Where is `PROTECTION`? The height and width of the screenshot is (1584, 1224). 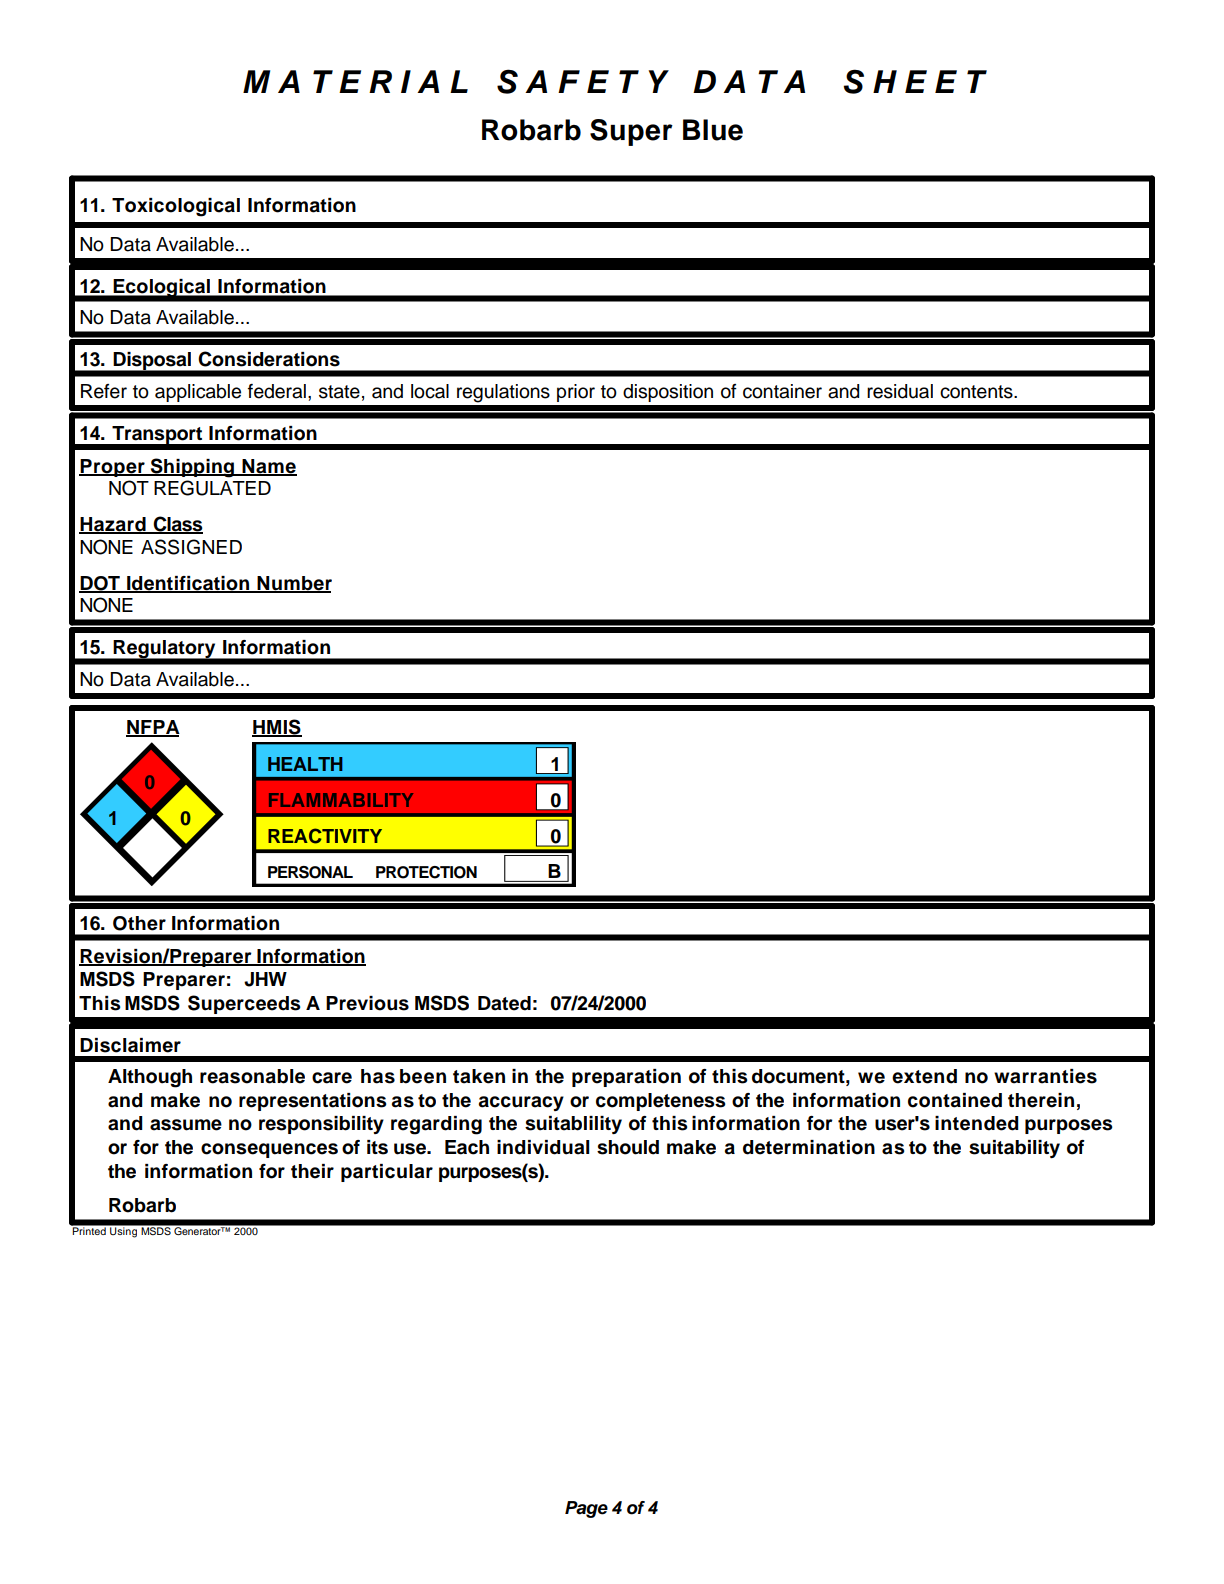 PROTECTION is located at coordinates (426, 872).
